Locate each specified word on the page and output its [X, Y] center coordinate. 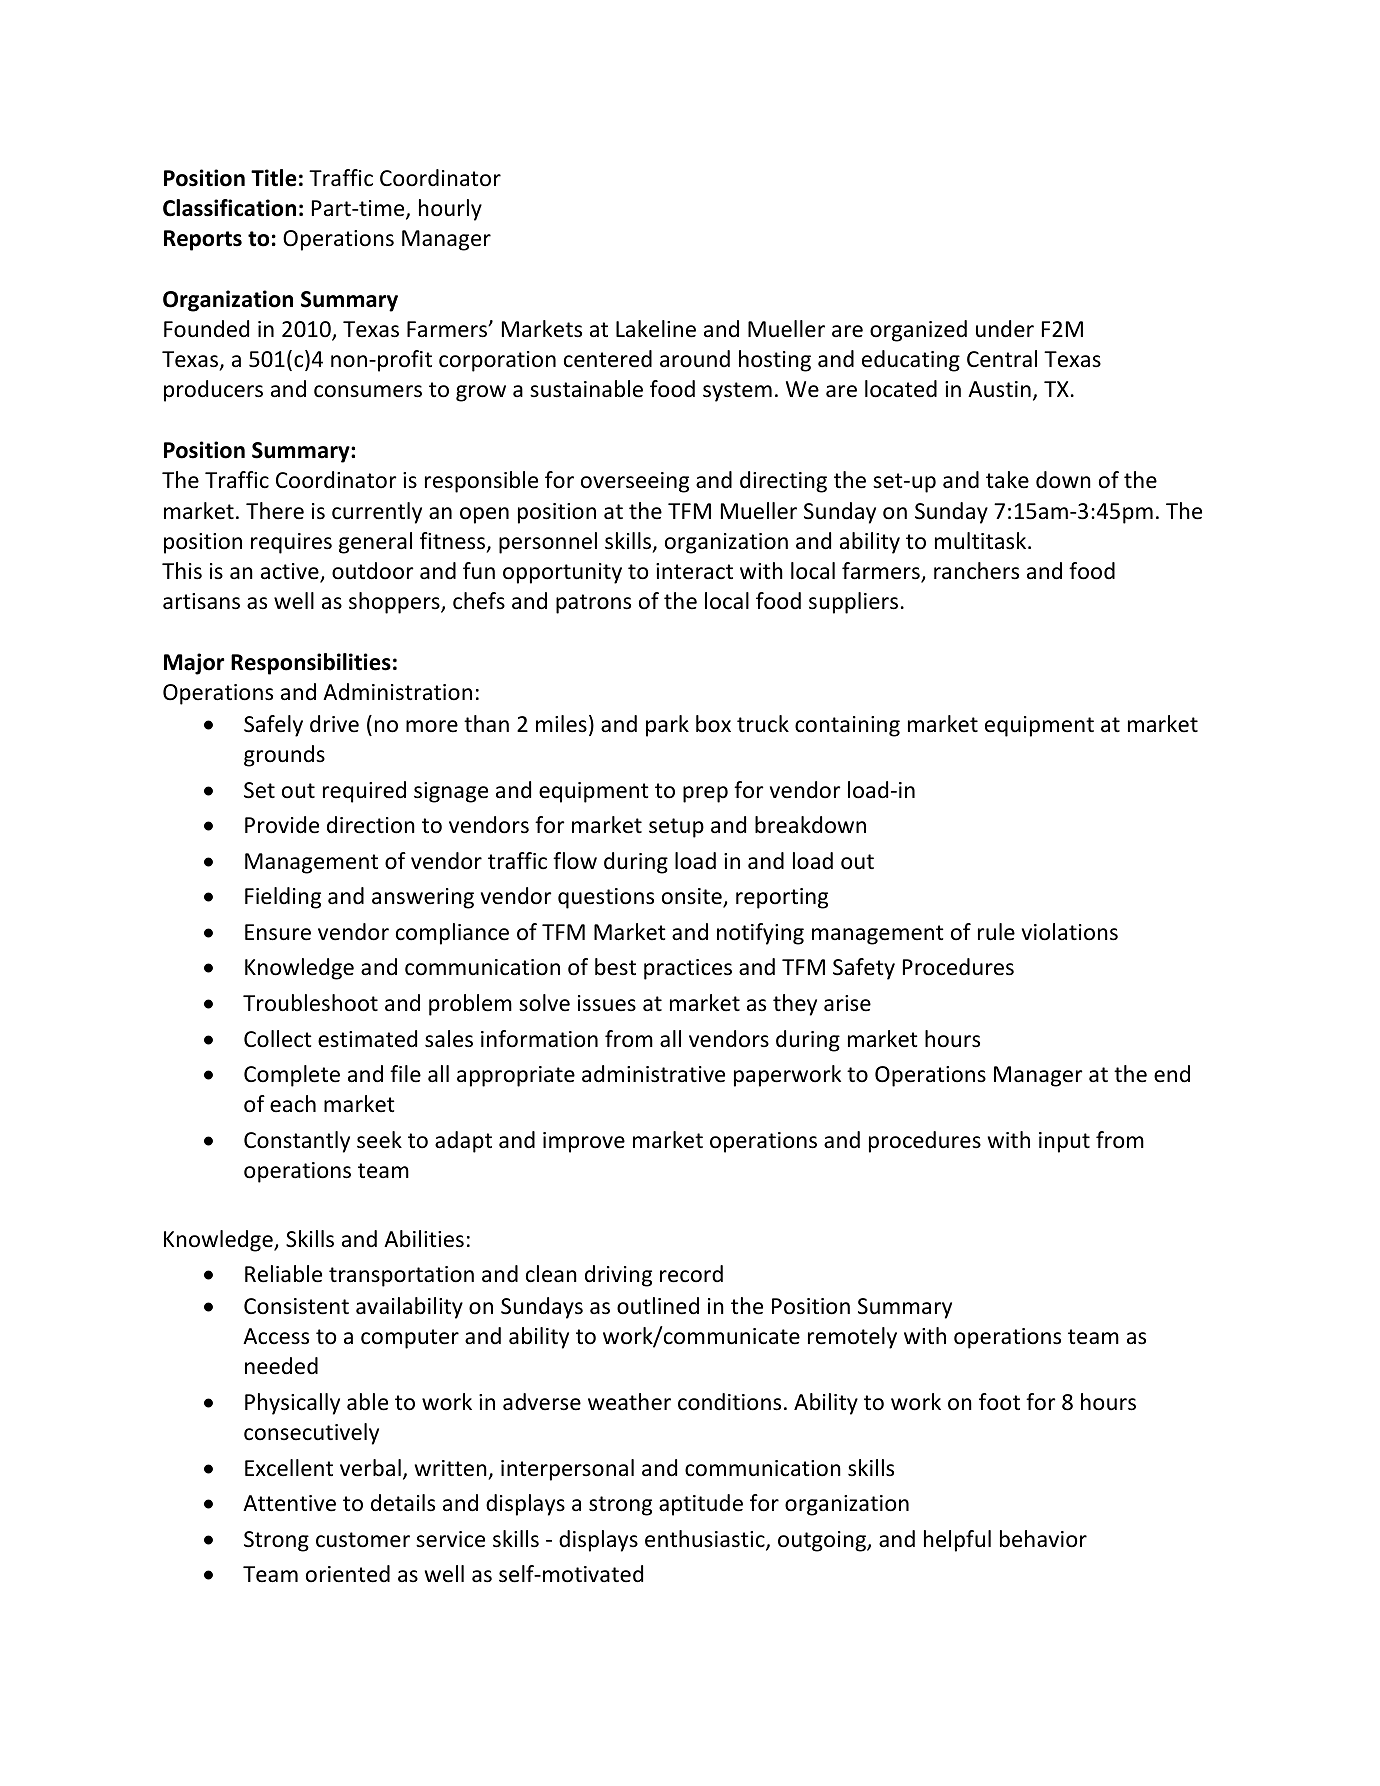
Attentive [289, 1503]
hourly [450, 210]
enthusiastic [706, 1540]
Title [274, 178]
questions [606, 898]
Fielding [283, 898]
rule [996, 932]
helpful [957, 1541]
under [1005, 329]
